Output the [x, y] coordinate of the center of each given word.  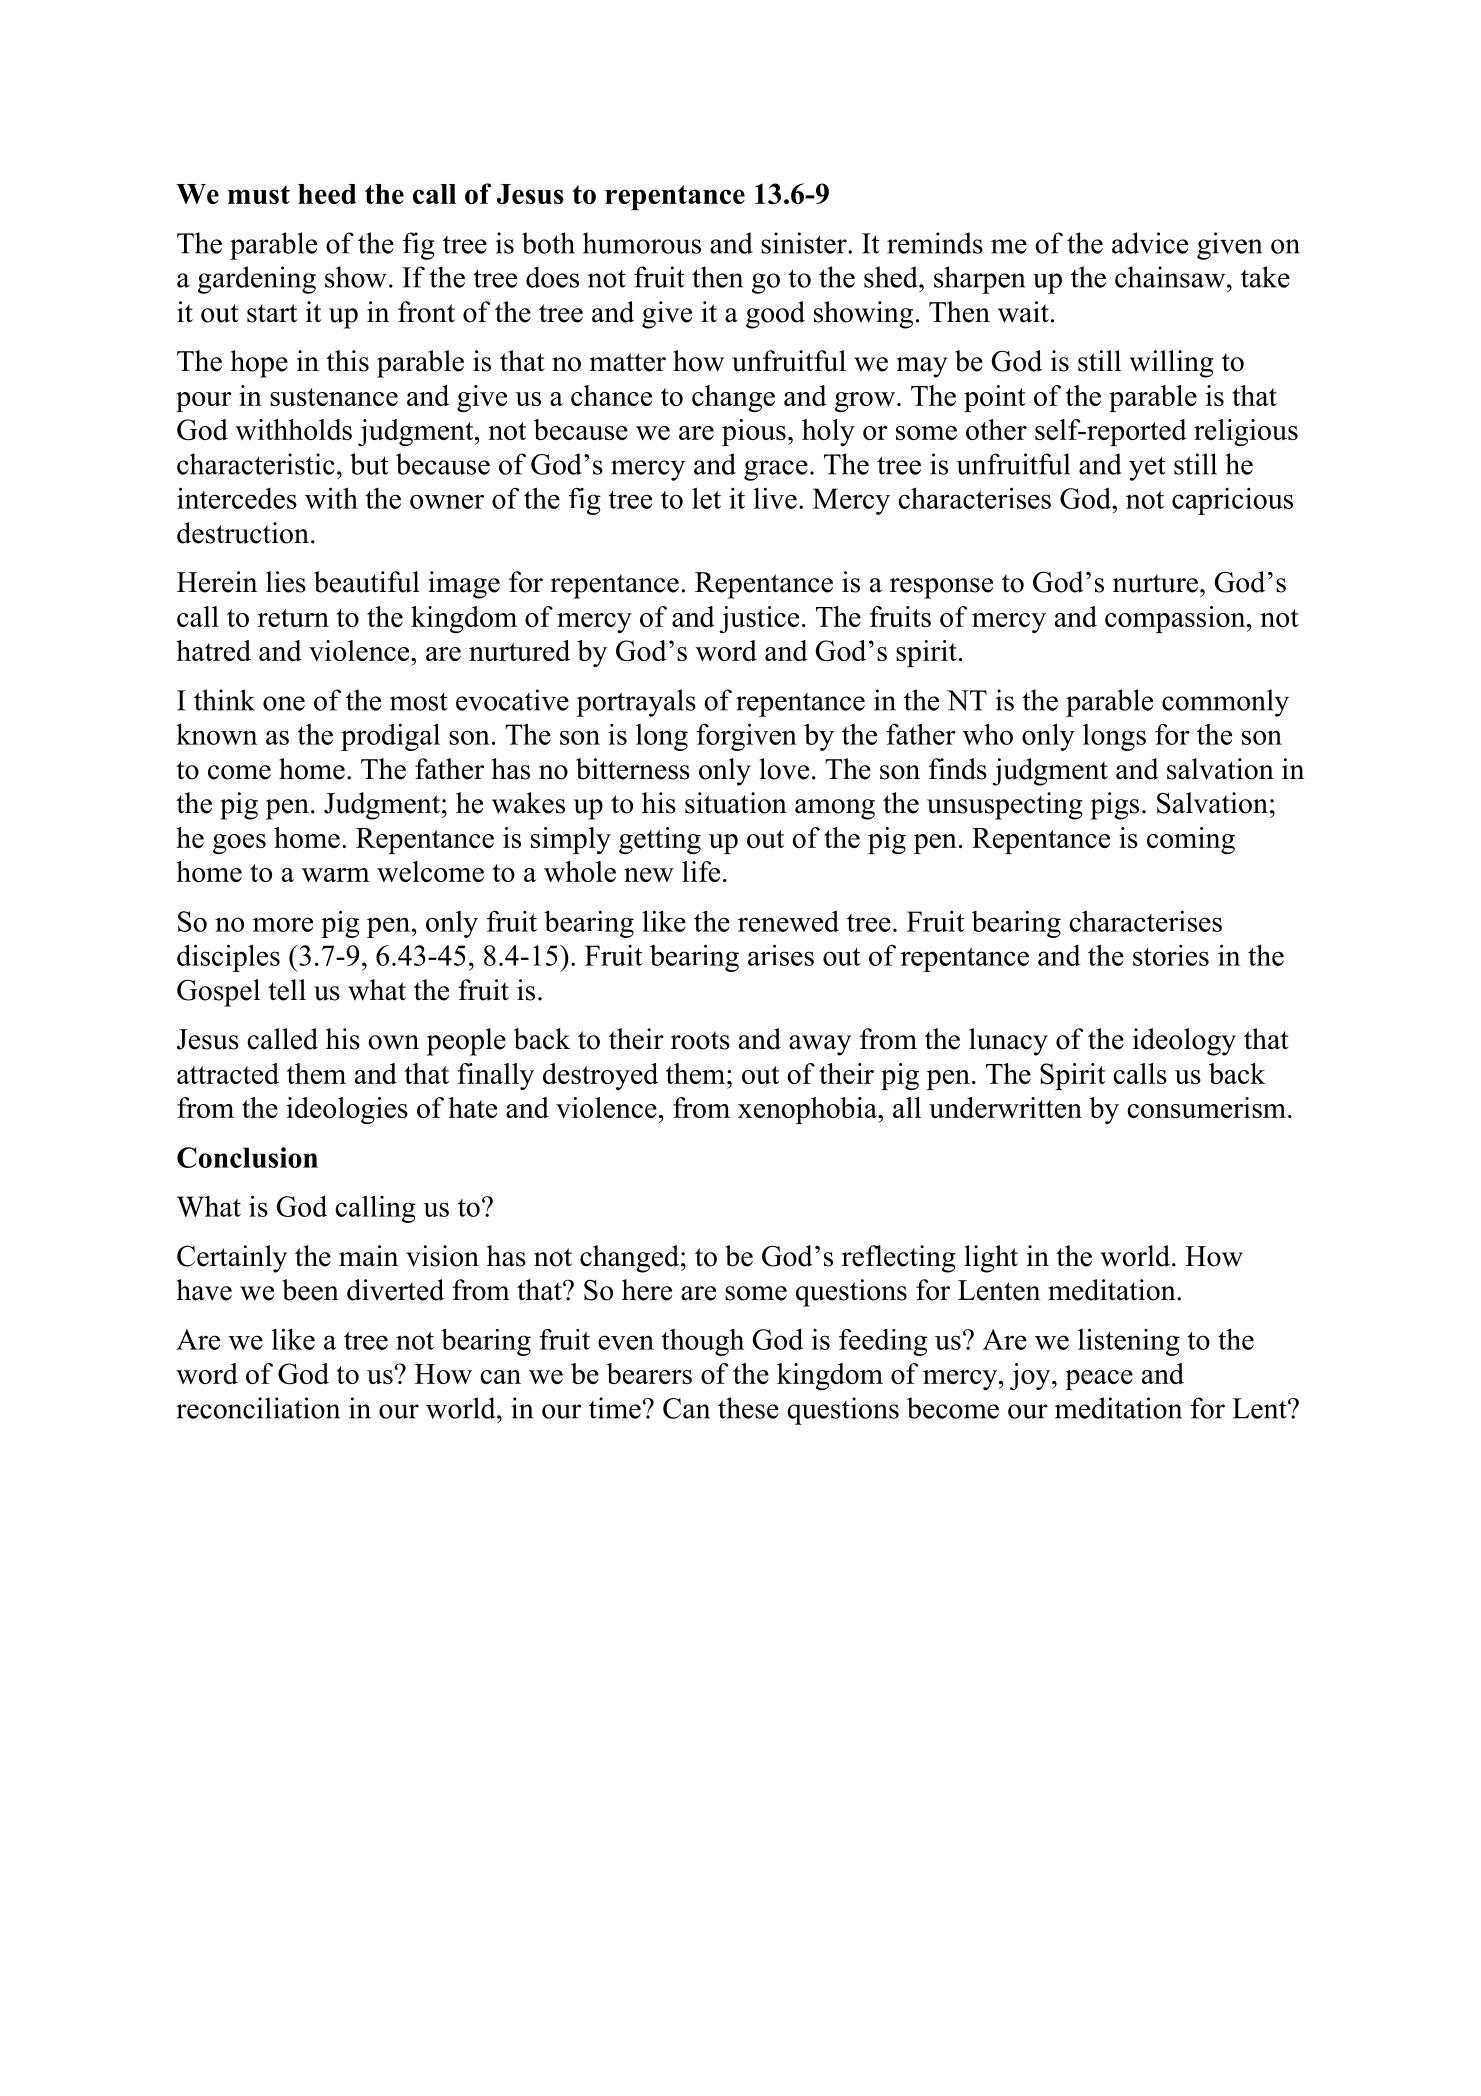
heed [327, 194]
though [702, 1342]
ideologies [347, 1110]
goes [239, 844]
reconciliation [258, 1408]
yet [1147, 468]
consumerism [1206, 1107]
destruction [243, 533]
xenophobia [808, 1110]
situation [736, 803]
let [706, 498]
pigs [1114, 806]
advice [1150, 243]
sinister [805, 243]
